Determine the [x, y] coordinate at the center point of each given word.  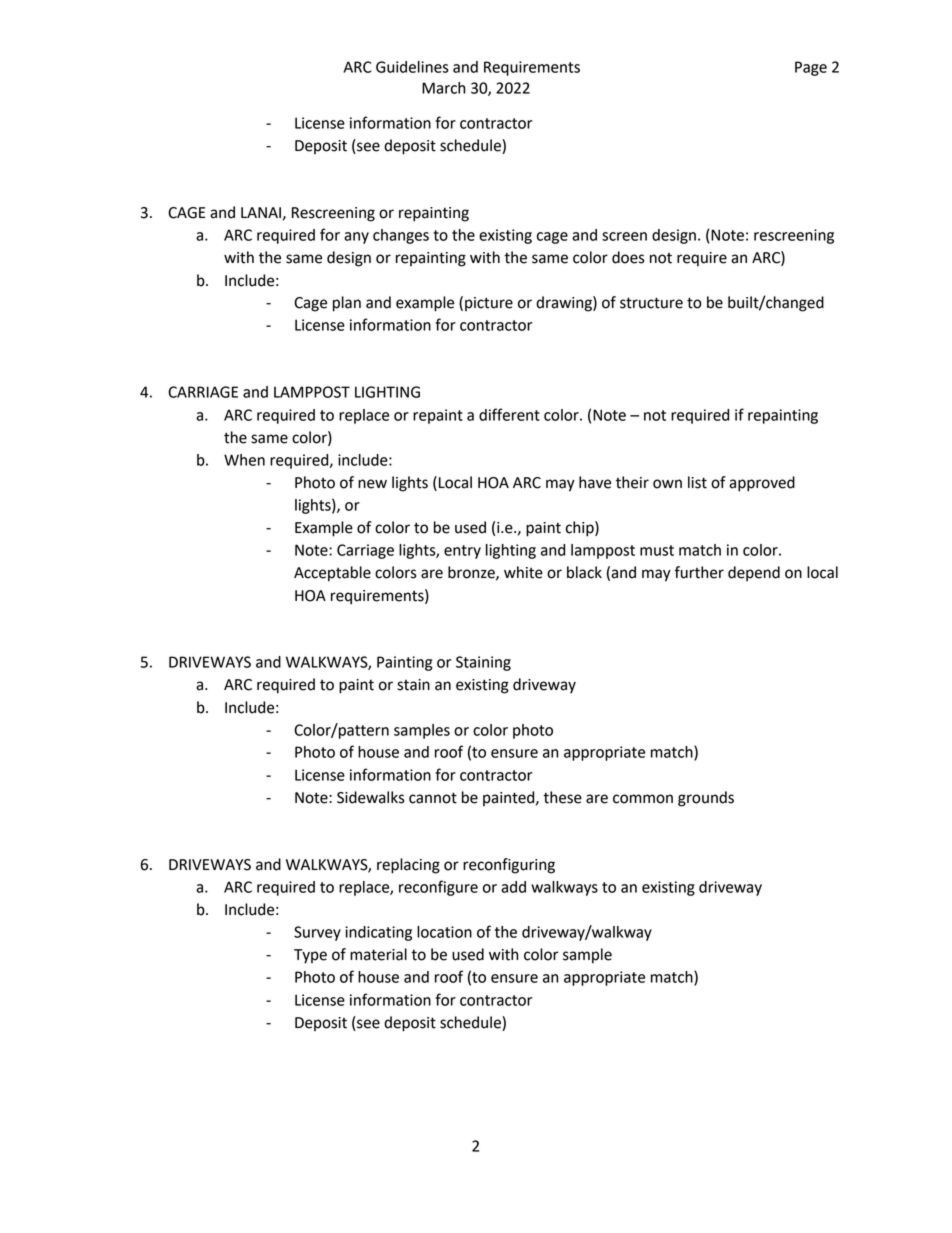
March [444, 88]
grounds [706, 799]
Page [811, 68]
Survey [317, 933]
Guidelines [412, 67]
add [513, 887]
